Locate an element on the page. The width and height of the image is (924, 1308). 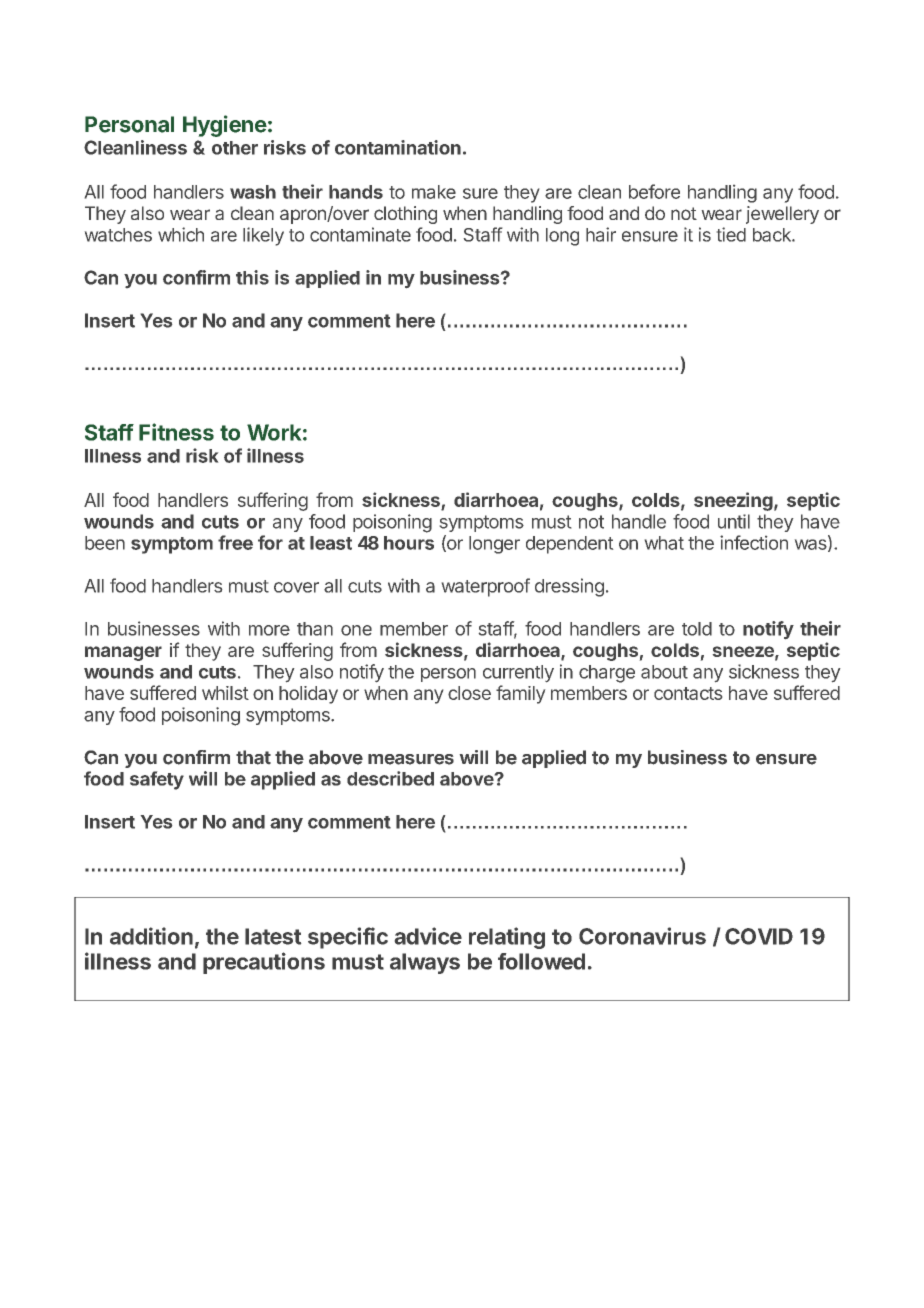
addition is located at coordinates (151, 936).
